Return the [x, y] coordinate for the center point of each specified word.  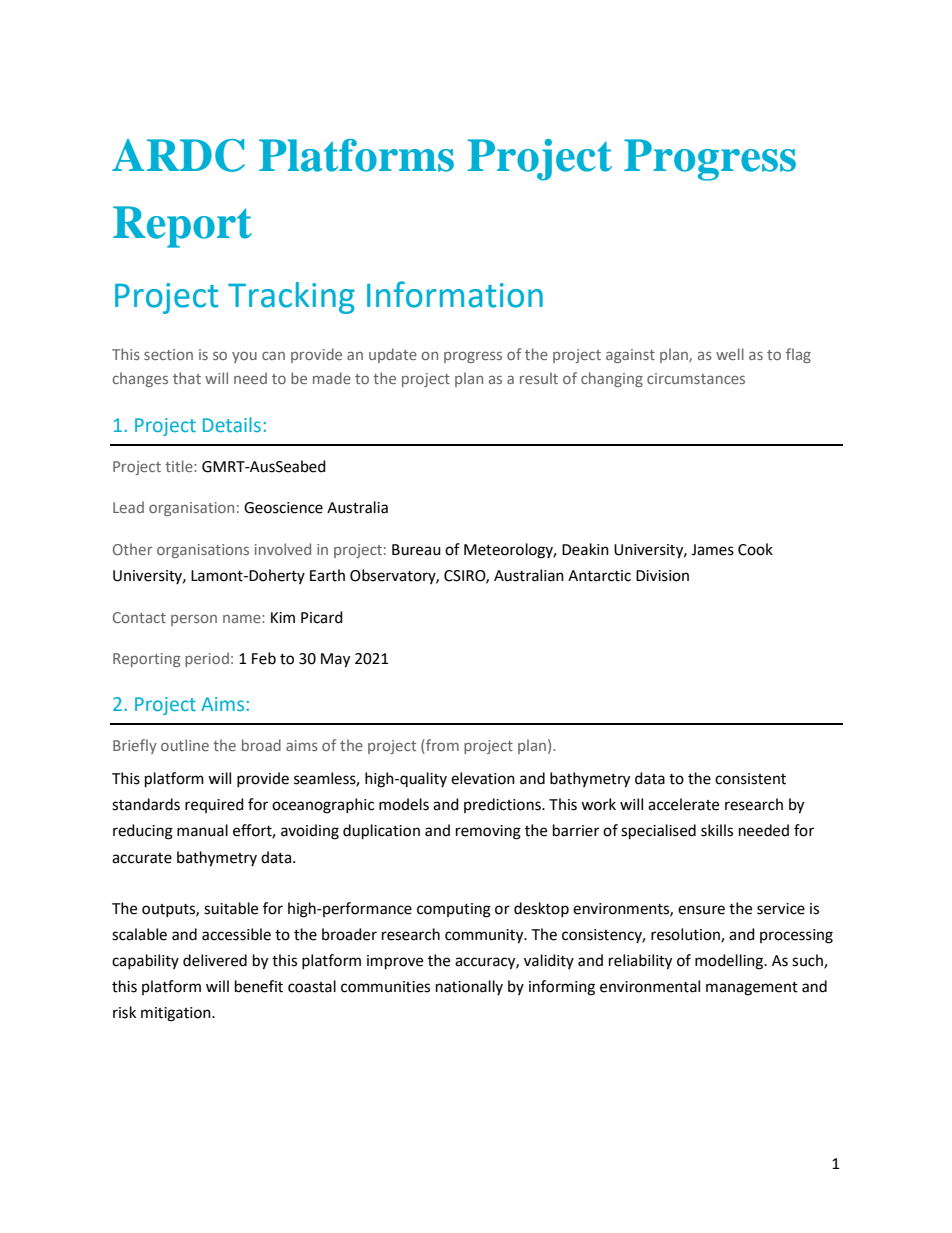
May [335, 660]
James [712, 550]
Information [455, 294]
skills [717, 830]
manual [202, 830]
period [207, 659]
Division [662, 576]
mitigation [177, 1014]
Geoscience [283, 508]
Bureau [416, 550]
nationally [469, 987]
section [168, 354]
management [752, 989]
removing [488, 832]
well [730, 354]
